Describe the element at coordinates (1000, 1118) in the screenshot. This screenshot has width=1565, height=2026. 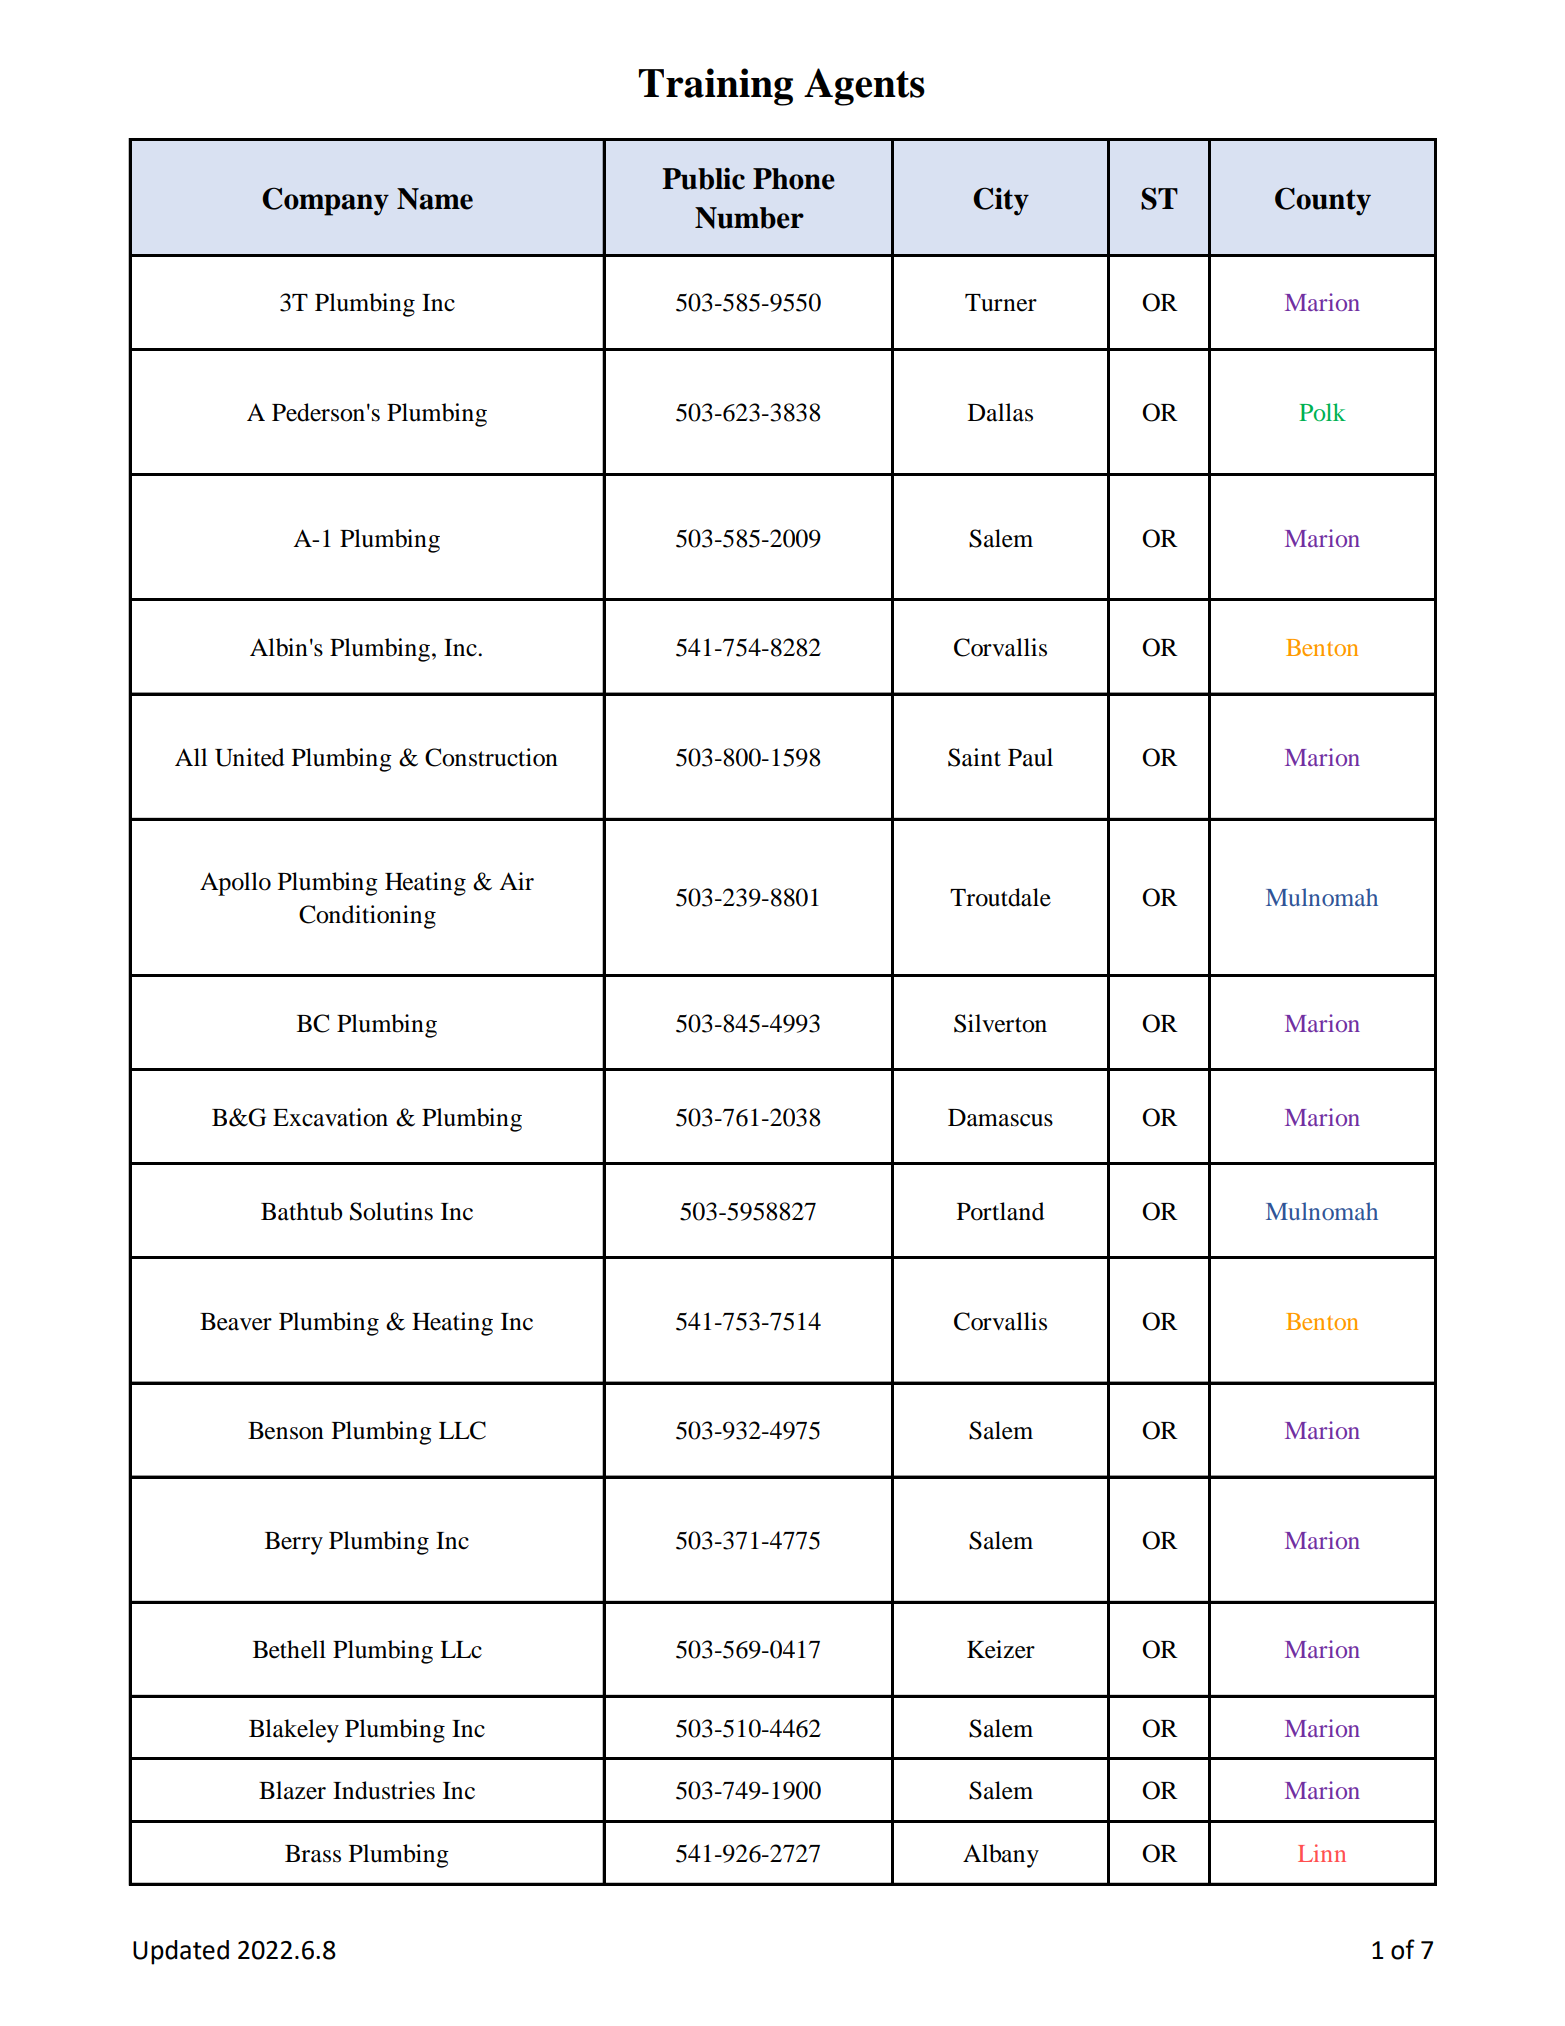
I see `Damascus` at that location.
